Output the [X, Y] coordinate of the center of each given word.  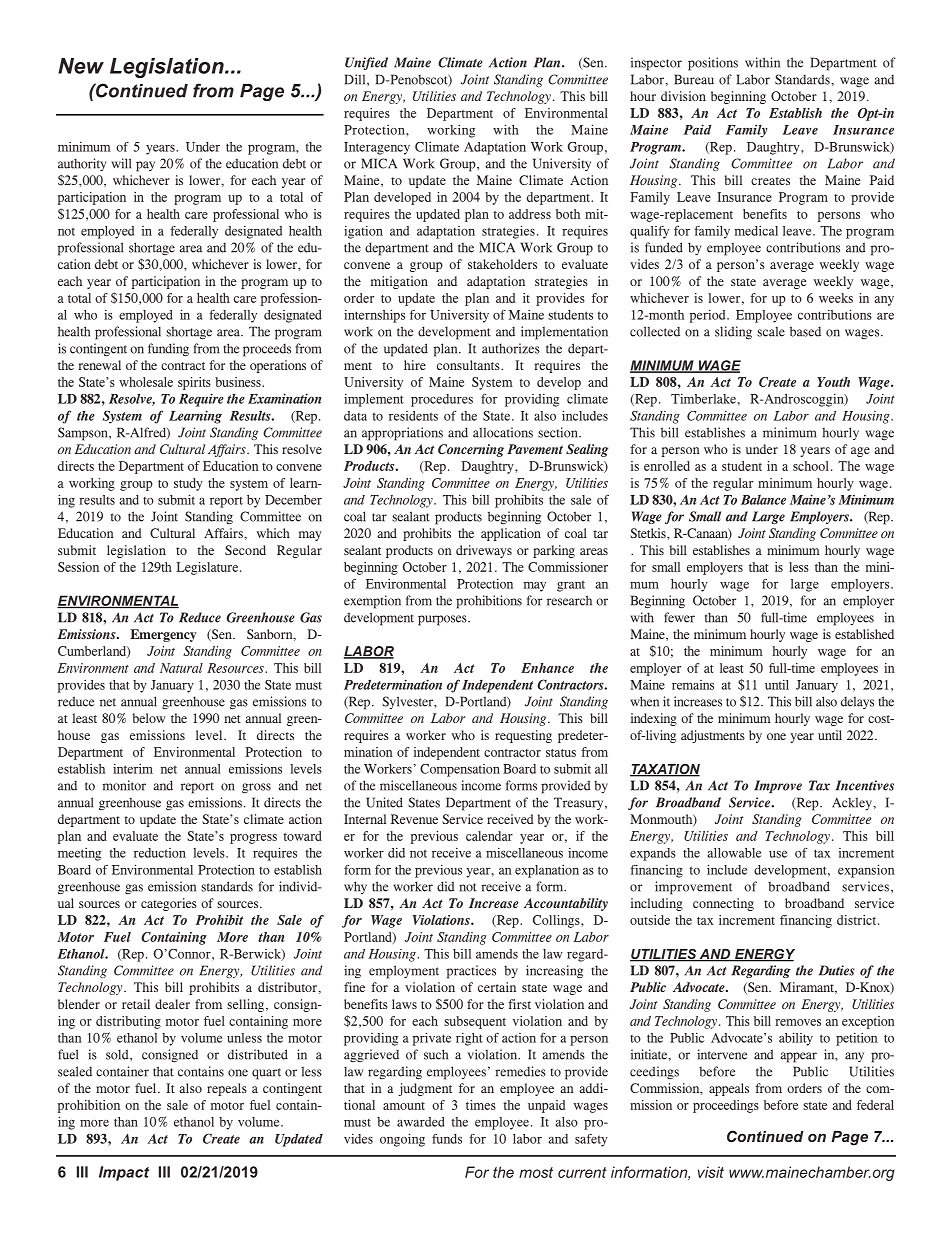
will [121, 163]
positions [713, 64]
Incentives [865, 785]
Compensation [460, 770]
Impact [124, 1173]
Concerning [471, 450]
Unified [366, 63]
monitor [124, 785]
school [811, 466]
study [188, 484]
